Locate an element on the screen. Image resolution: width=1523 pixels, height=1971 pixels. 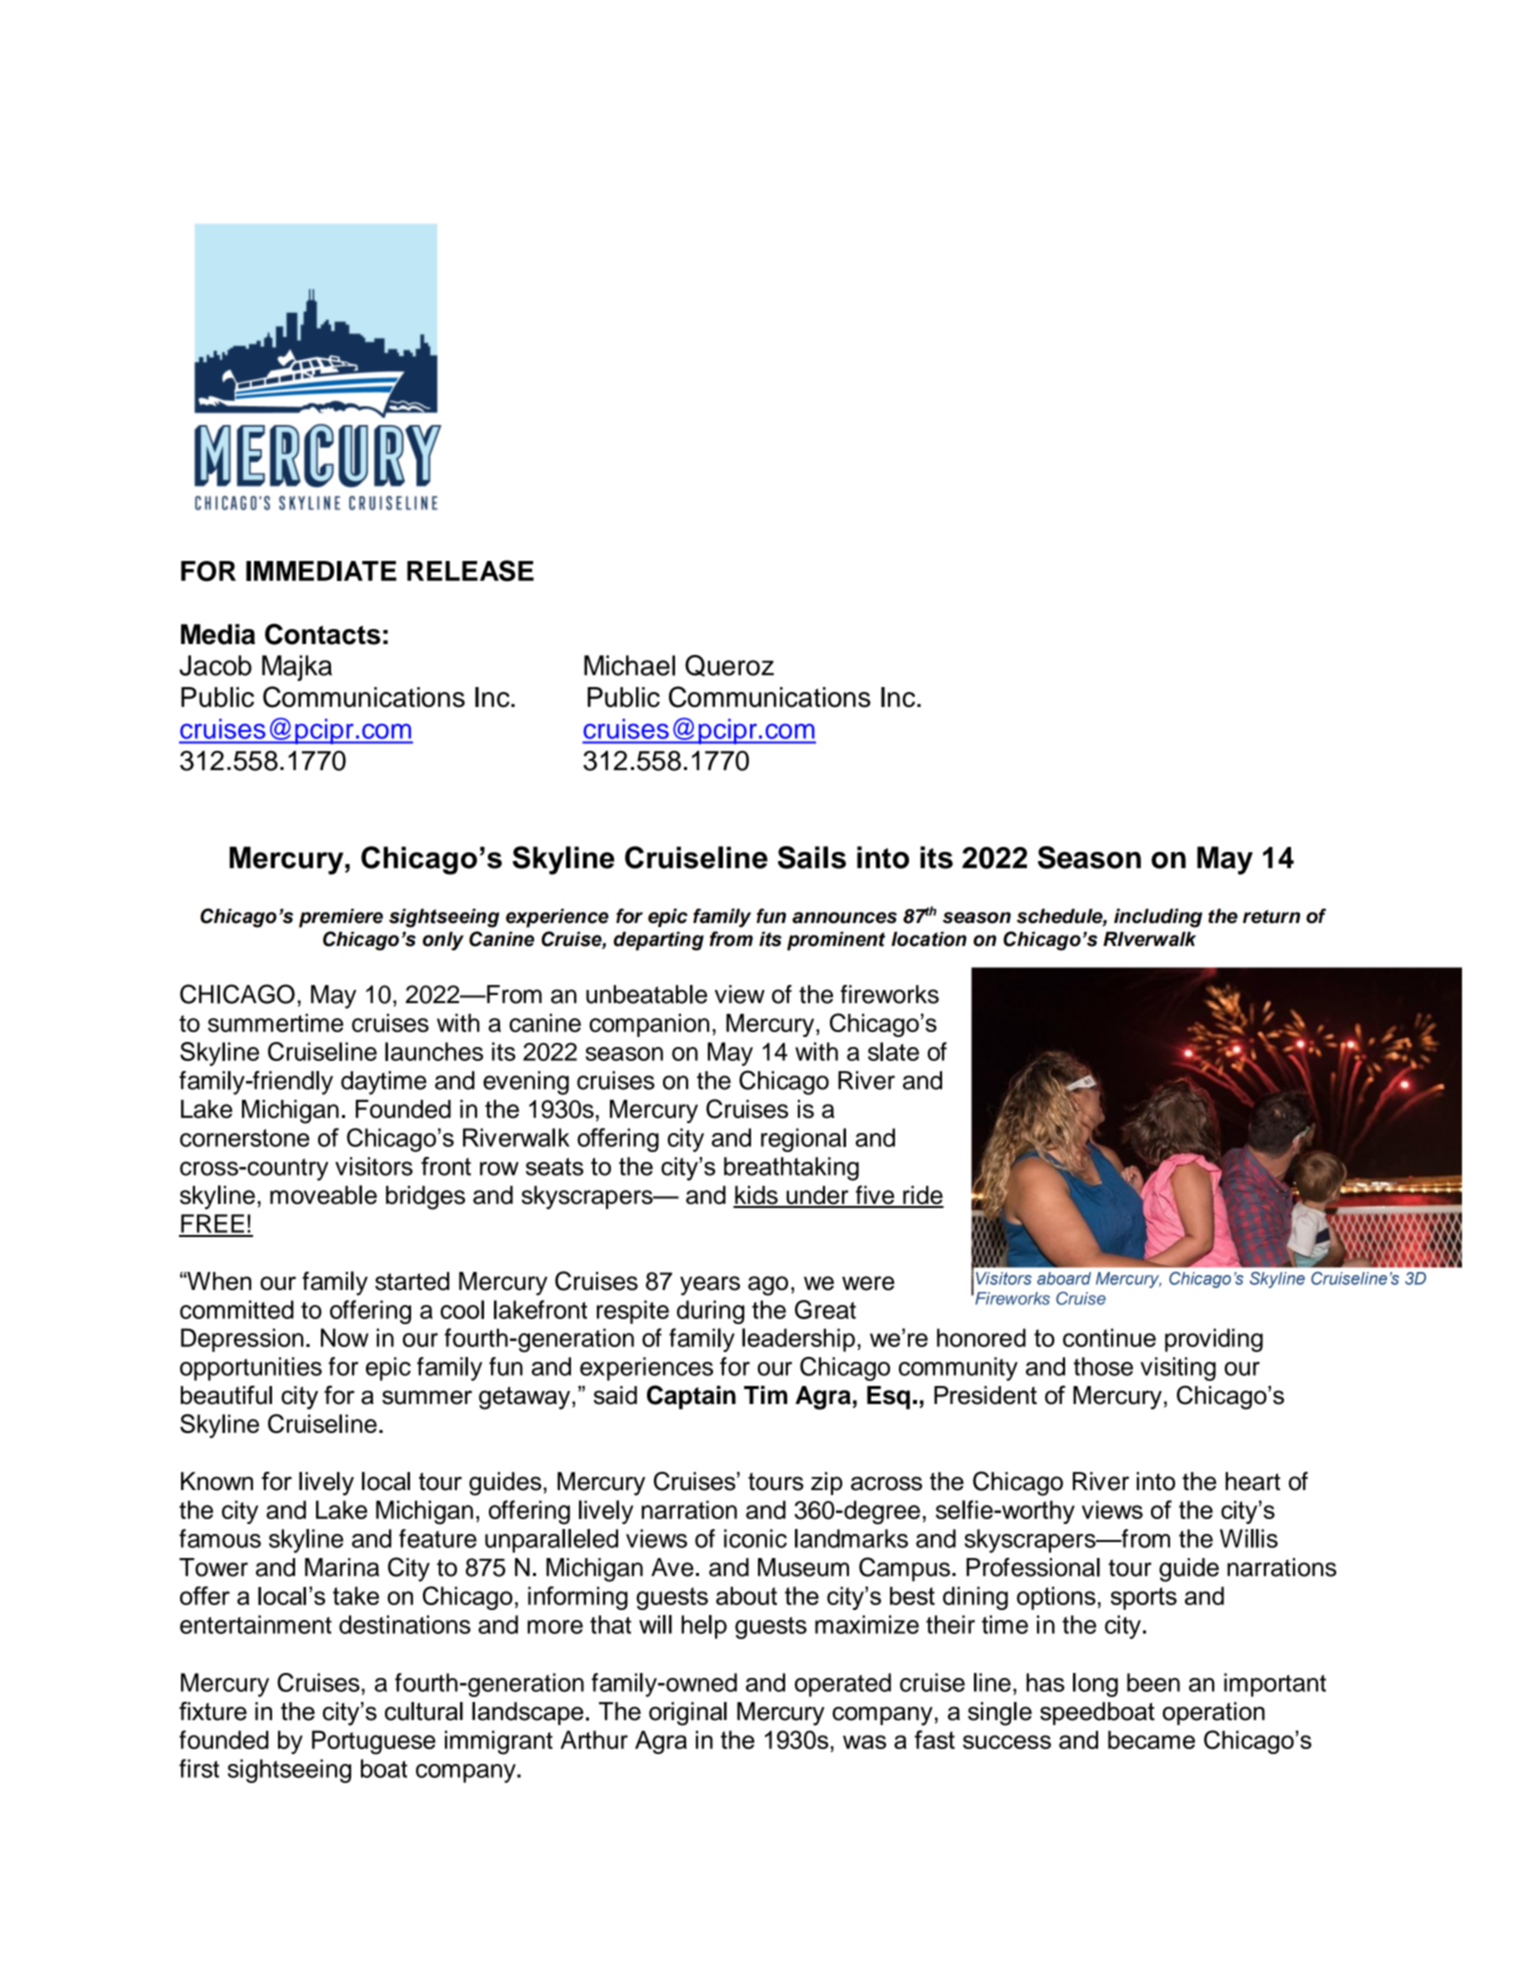
became is located at coordinates (1151, 1739).
